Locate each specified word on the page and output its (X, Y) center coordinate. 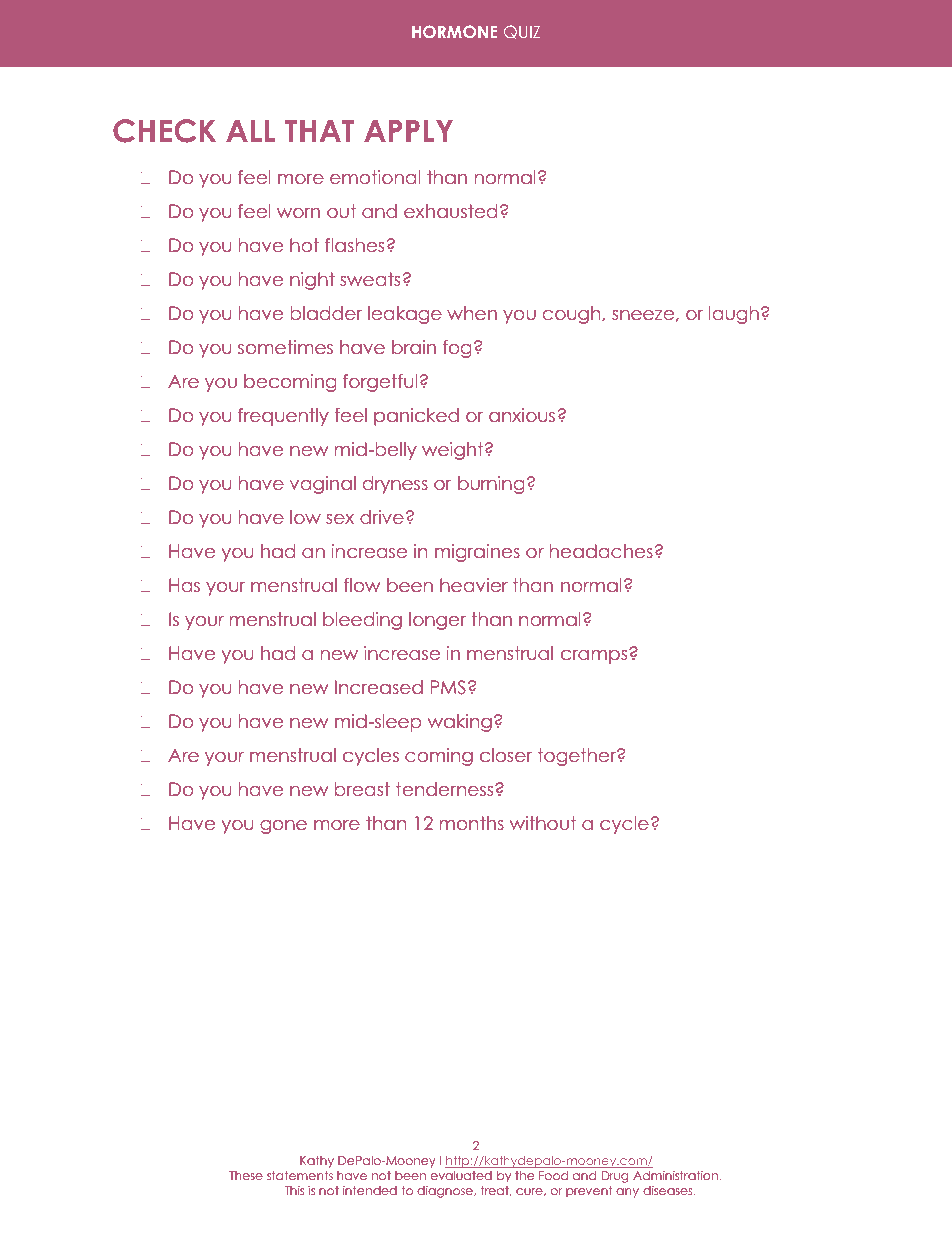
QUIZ (522, 32)
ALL (250, 131)
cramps (595, 656)
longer (438, 621)
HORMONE (454, 31)
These (246, 1175)
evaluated (461, 1175)
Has (184, 585)
